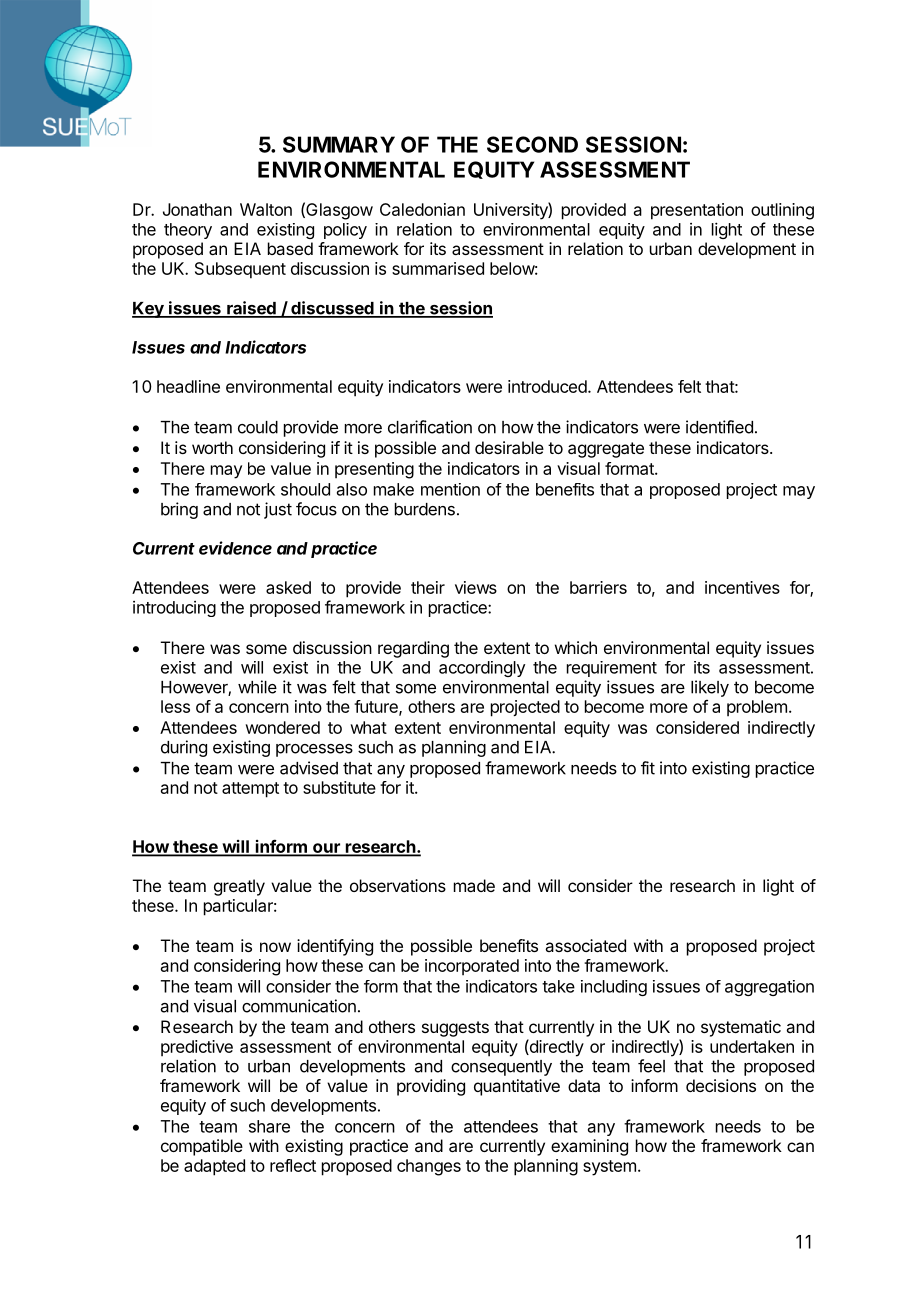  Describe the element at coordinates (721, 1085) in the screenshot. I see `decisions` at that location.
